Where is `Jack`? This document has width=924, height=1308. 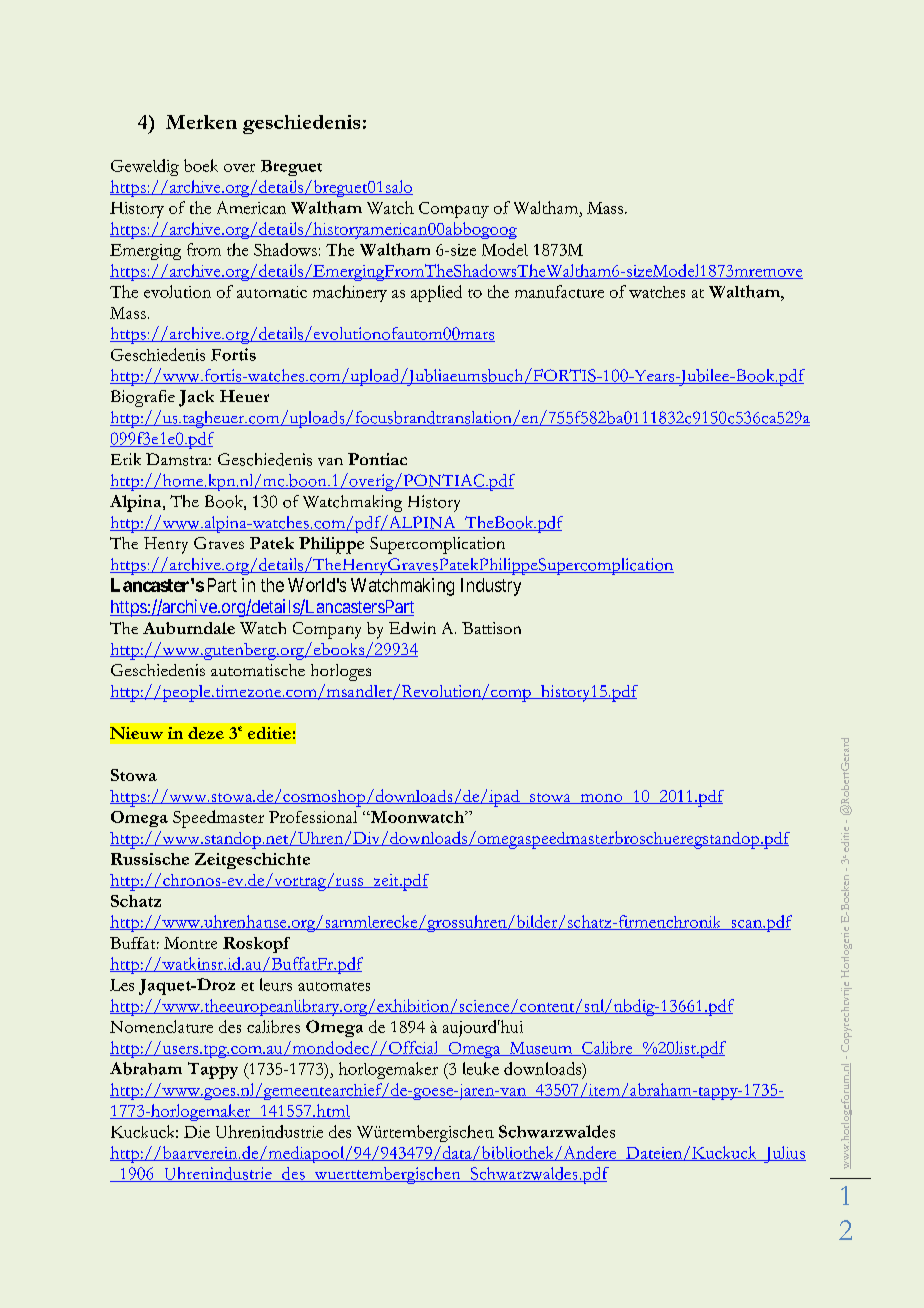 Jack is located at coordinates (196, 398).
